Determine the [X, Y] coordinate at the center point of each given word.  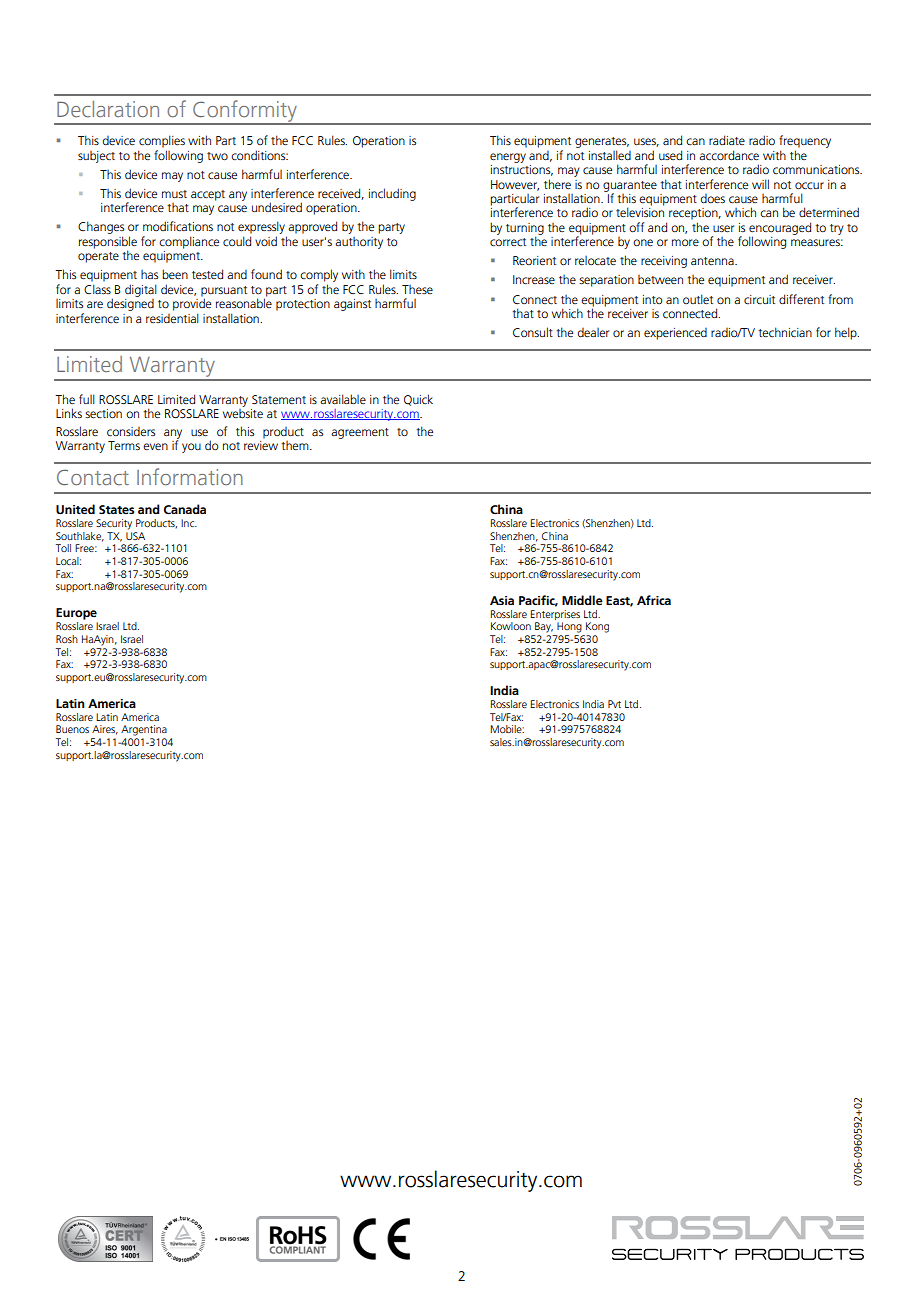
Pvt [614, 704]
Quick [418, 400]
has [149, 274]
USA [135, 536]
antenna [713, 261]
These [417, 289]
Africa [654, 600]
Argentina [144, 730]
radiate [727, 140]
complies [162, 141]
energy [508, 158]
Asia [502, 600]
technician [785, 332]
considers [131, 432]
